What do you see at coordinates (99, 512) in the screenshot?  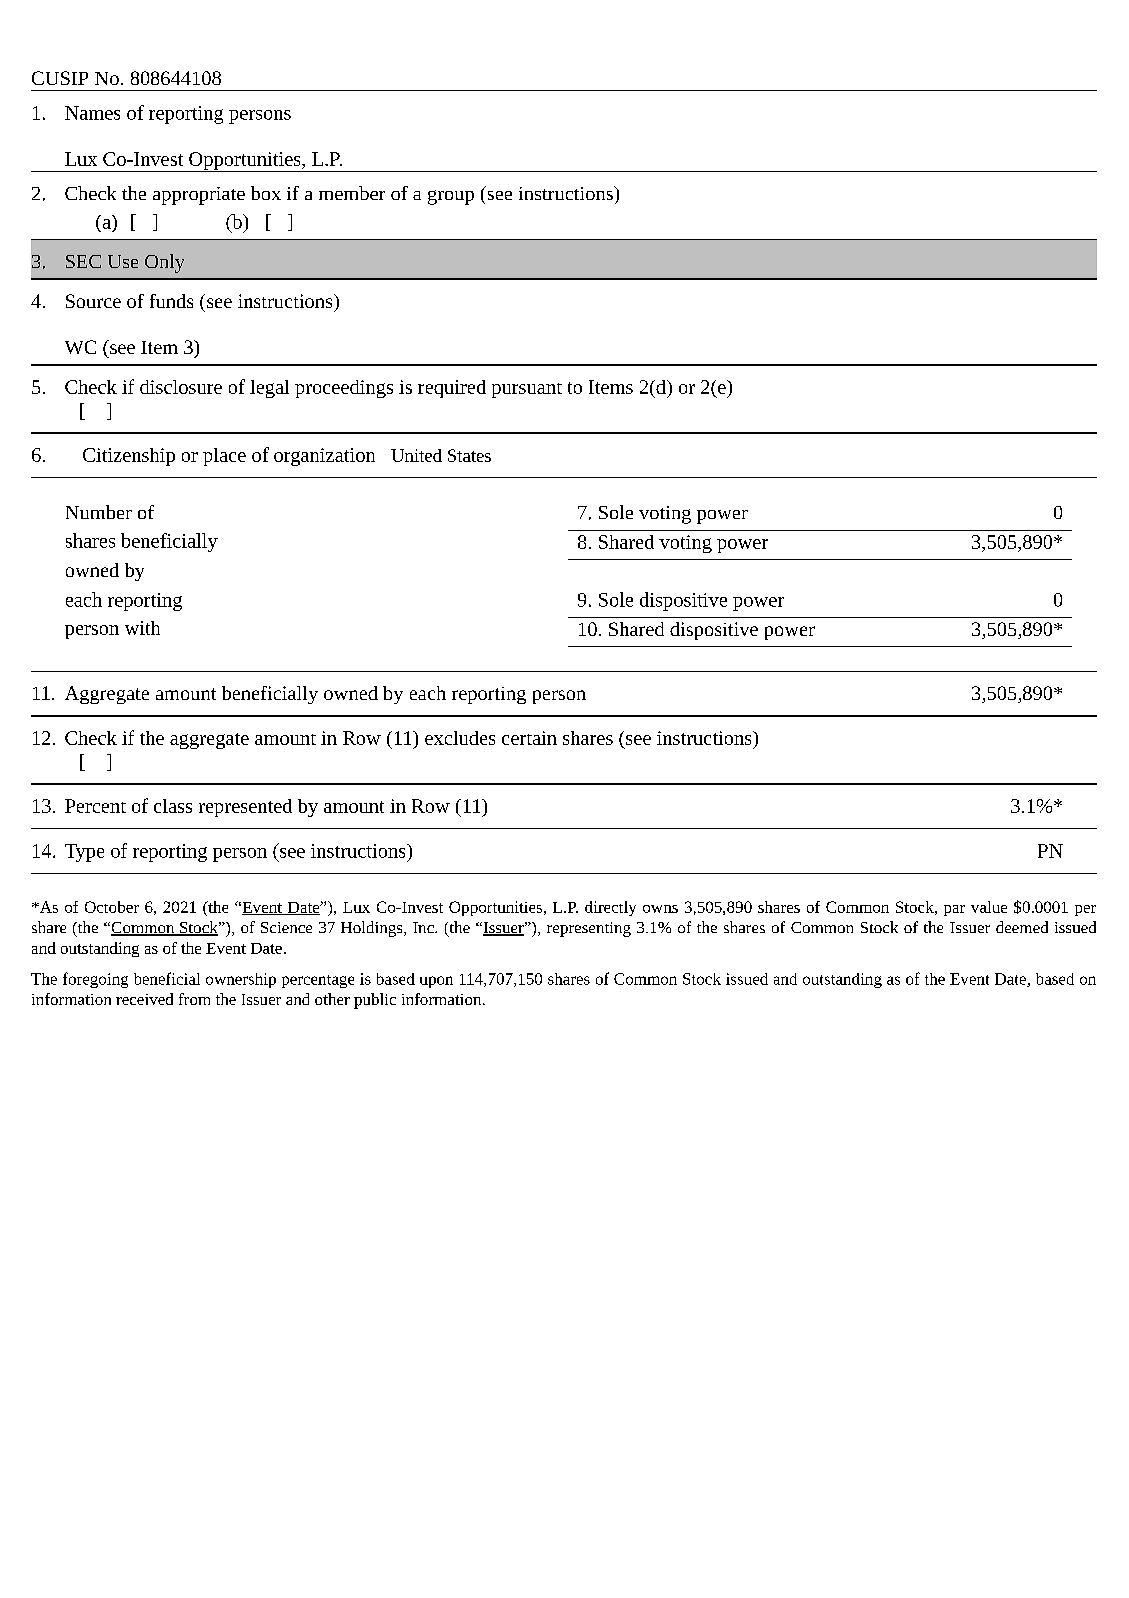 I see `Number` at bounding box center [99, 512].
